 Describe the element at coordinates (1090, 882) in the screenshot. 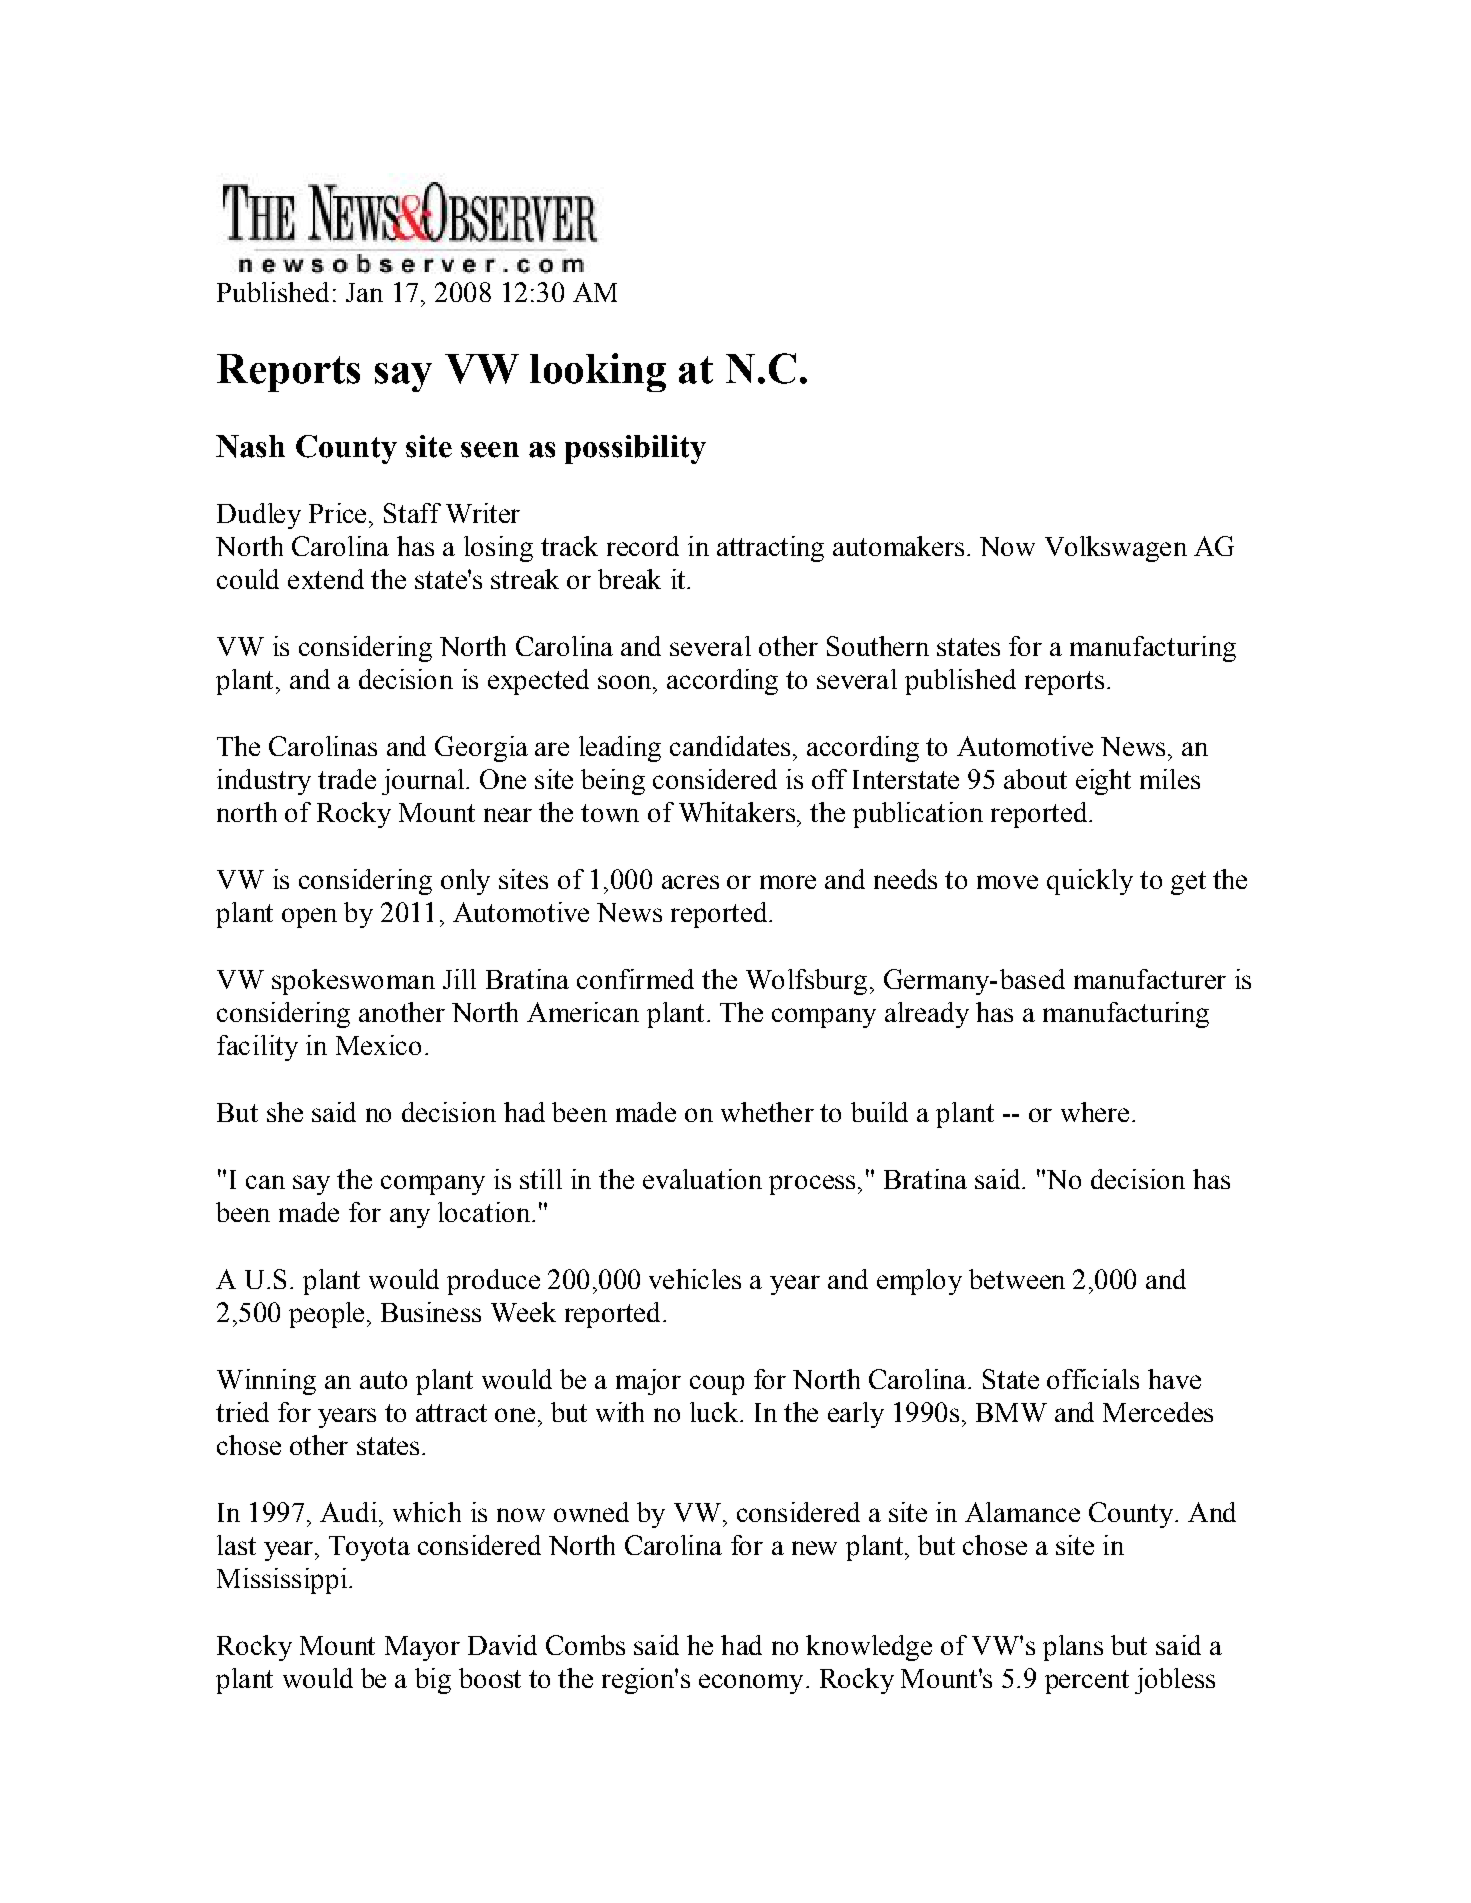

I see `quickly` at that location.
